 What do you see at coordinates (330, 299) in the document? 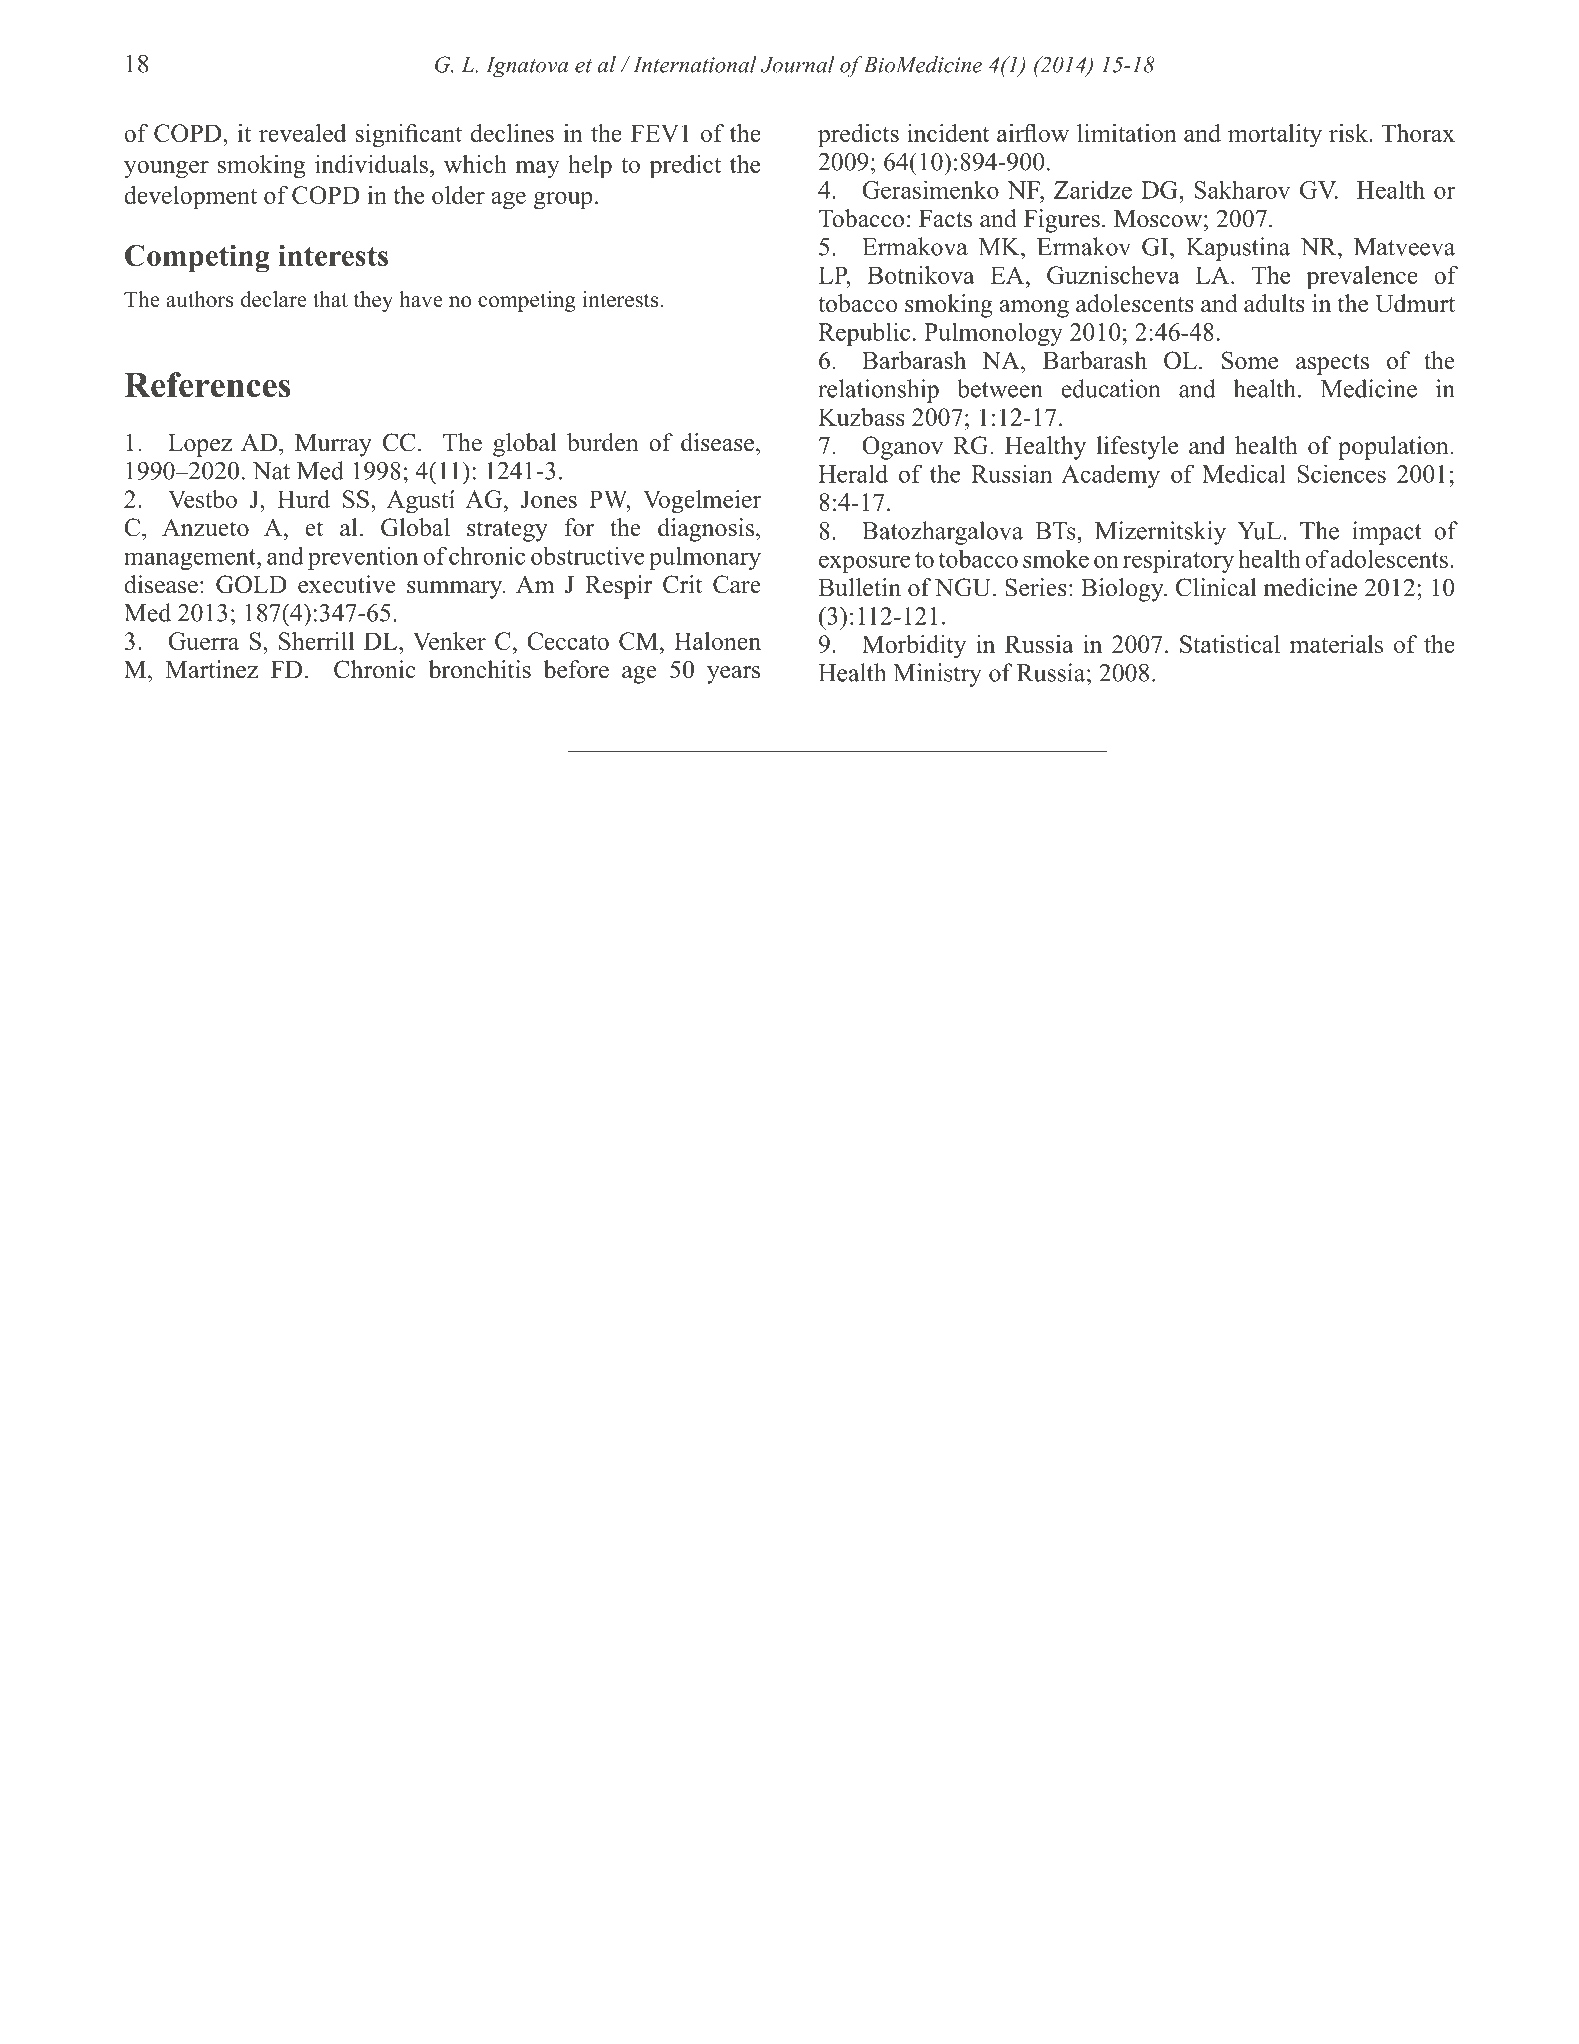
I see `that` at bounding box center [330, 299].
